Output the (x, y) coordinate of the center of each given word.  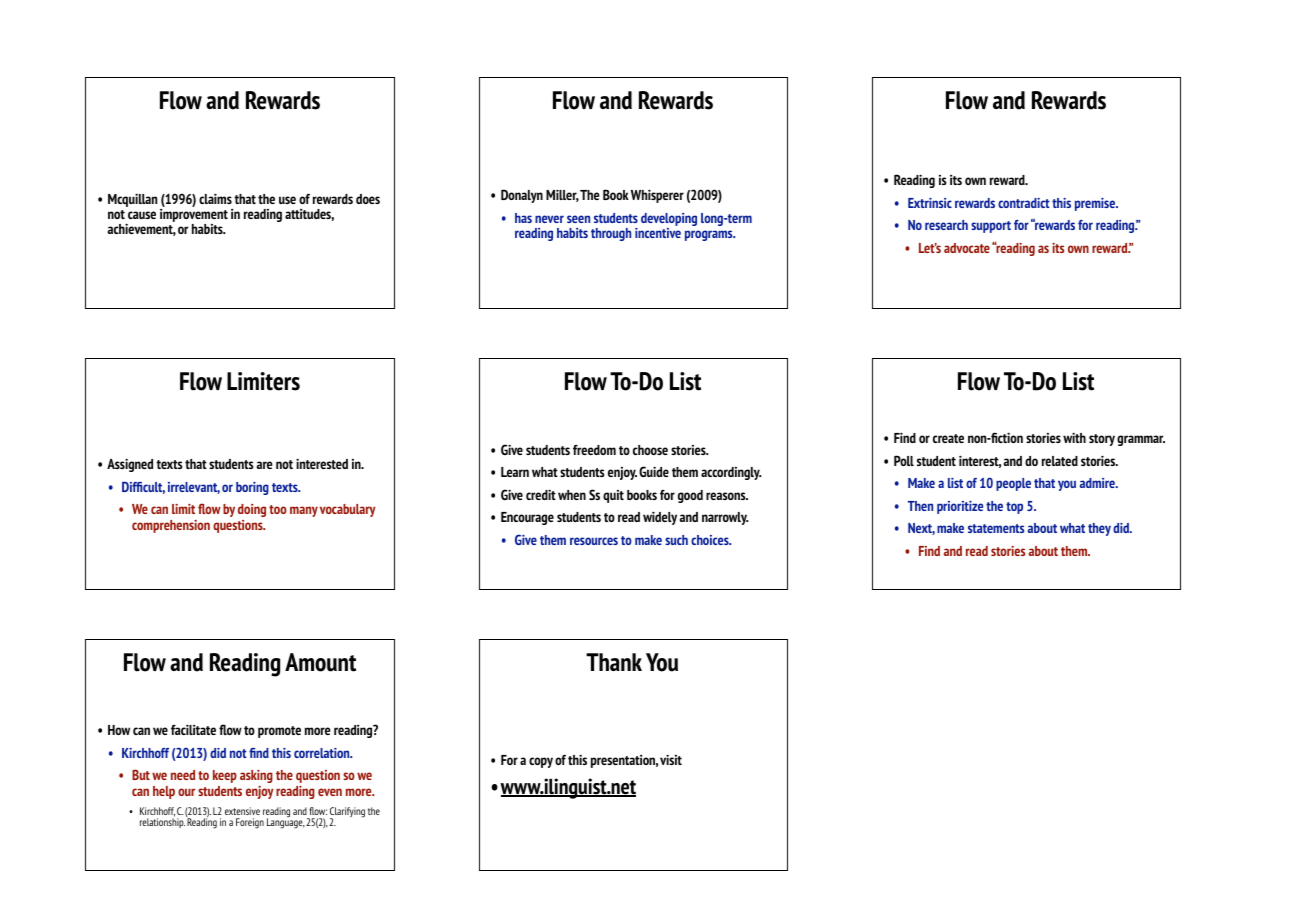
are (265, 465)
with (1074, 437)
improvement (194, 217)
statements (996, 528)
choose (650, 450)
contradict (1024, 203)
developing (669, 221)
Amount (320, 662)
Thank (614, 662)
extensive (242, 811)
